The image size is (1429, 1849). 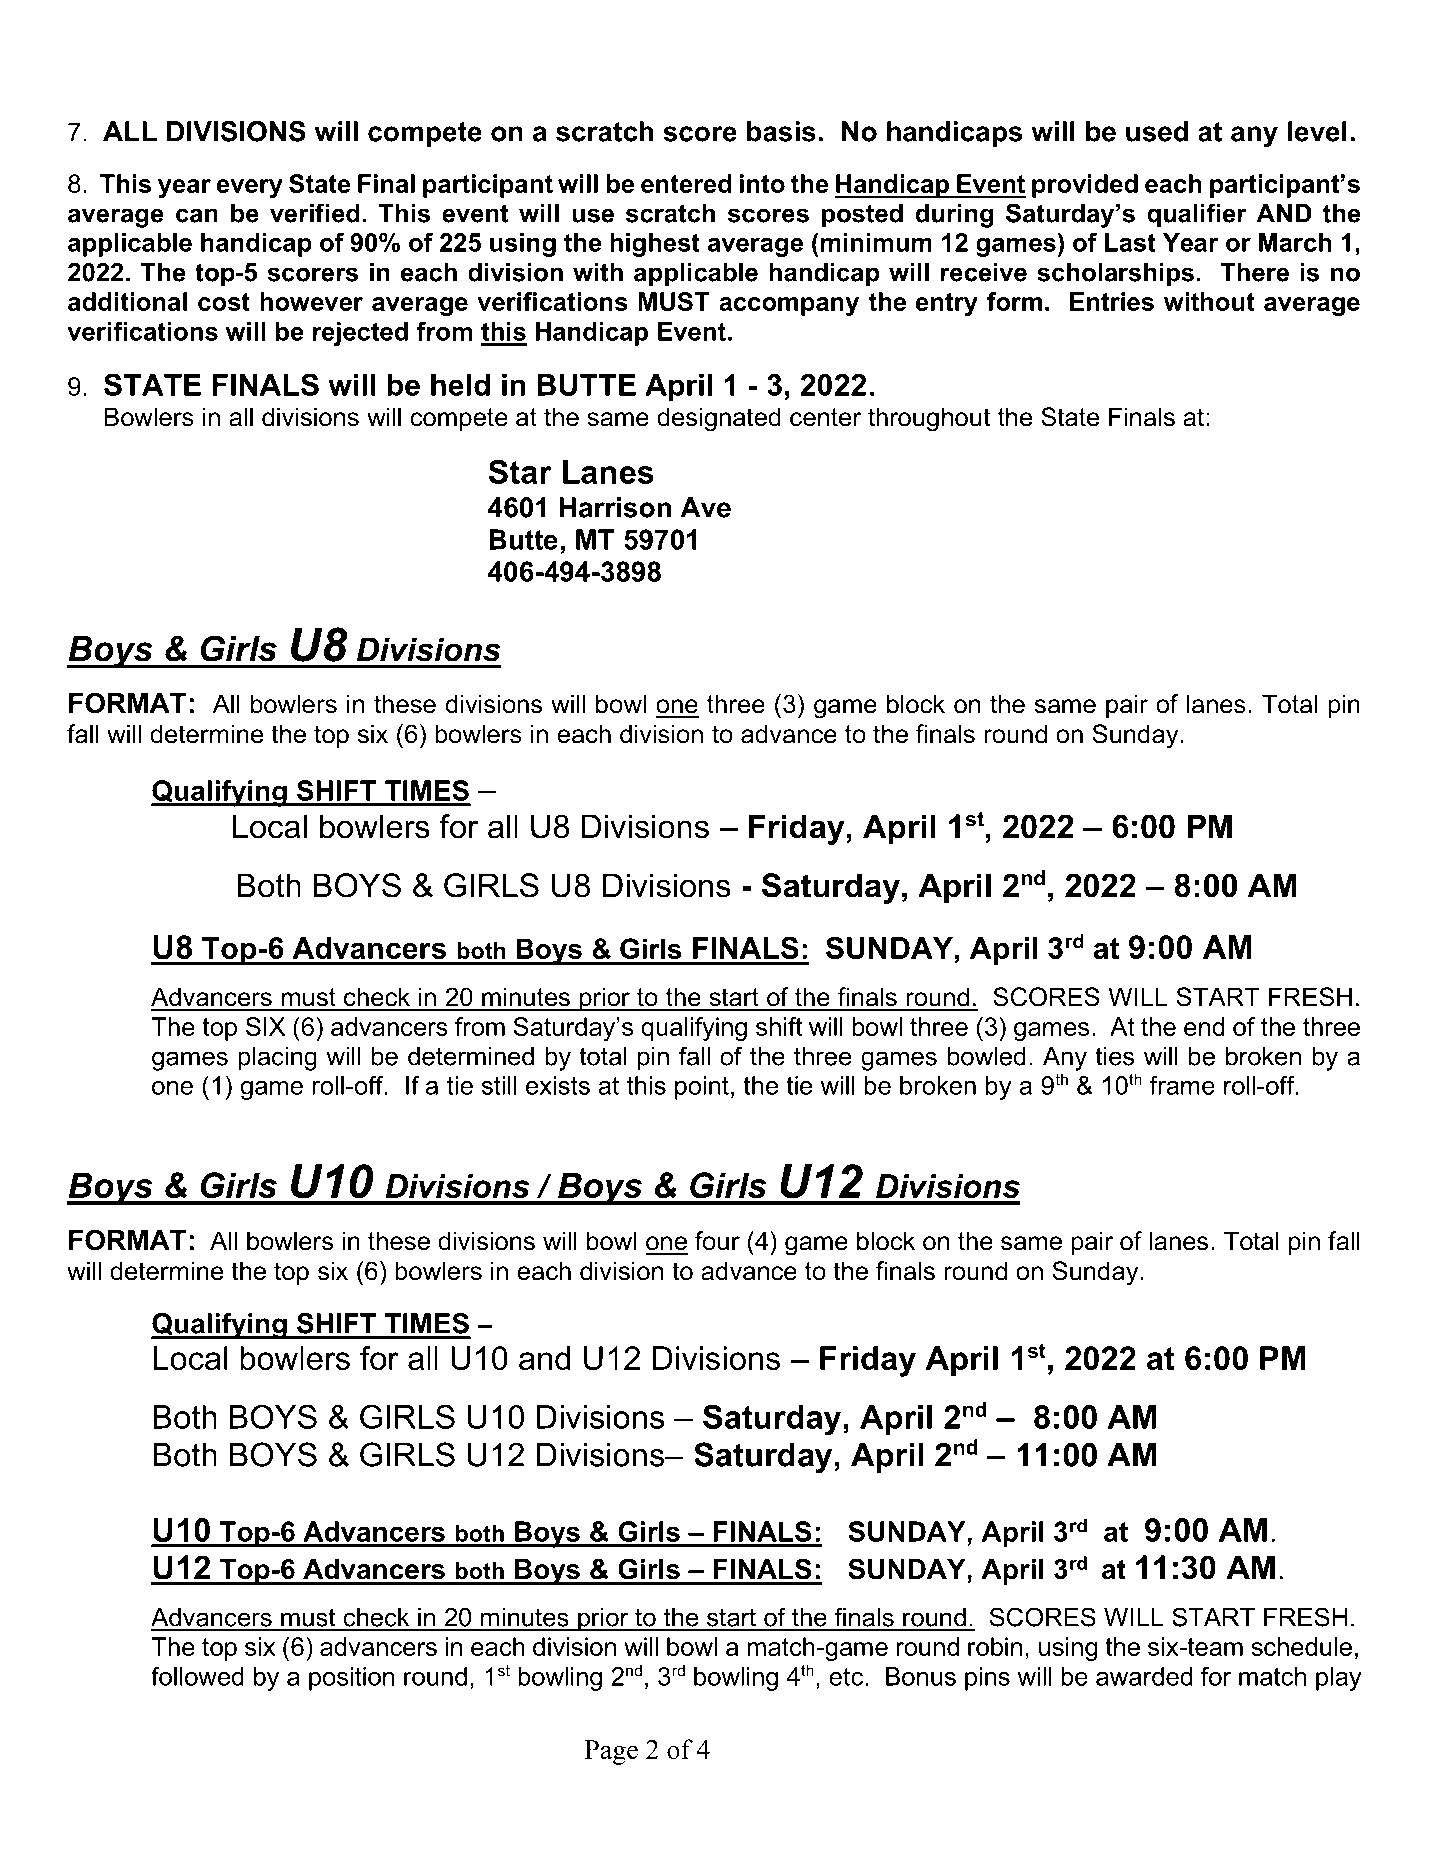 I want to click on every, so click(x=250, y=188).
